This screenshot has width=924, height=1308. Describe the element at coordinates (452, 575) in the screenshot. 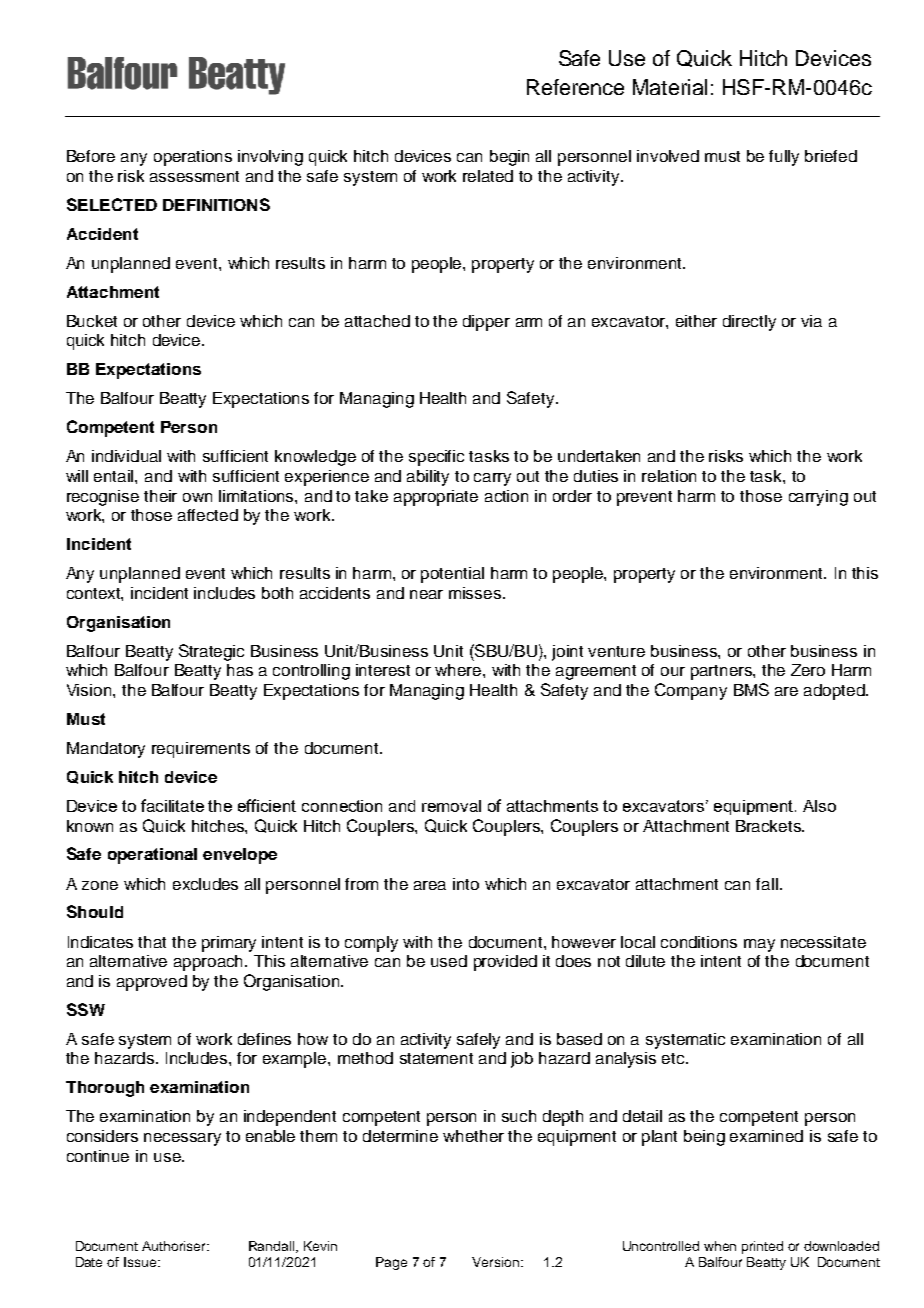

I see `potential` at that location.
